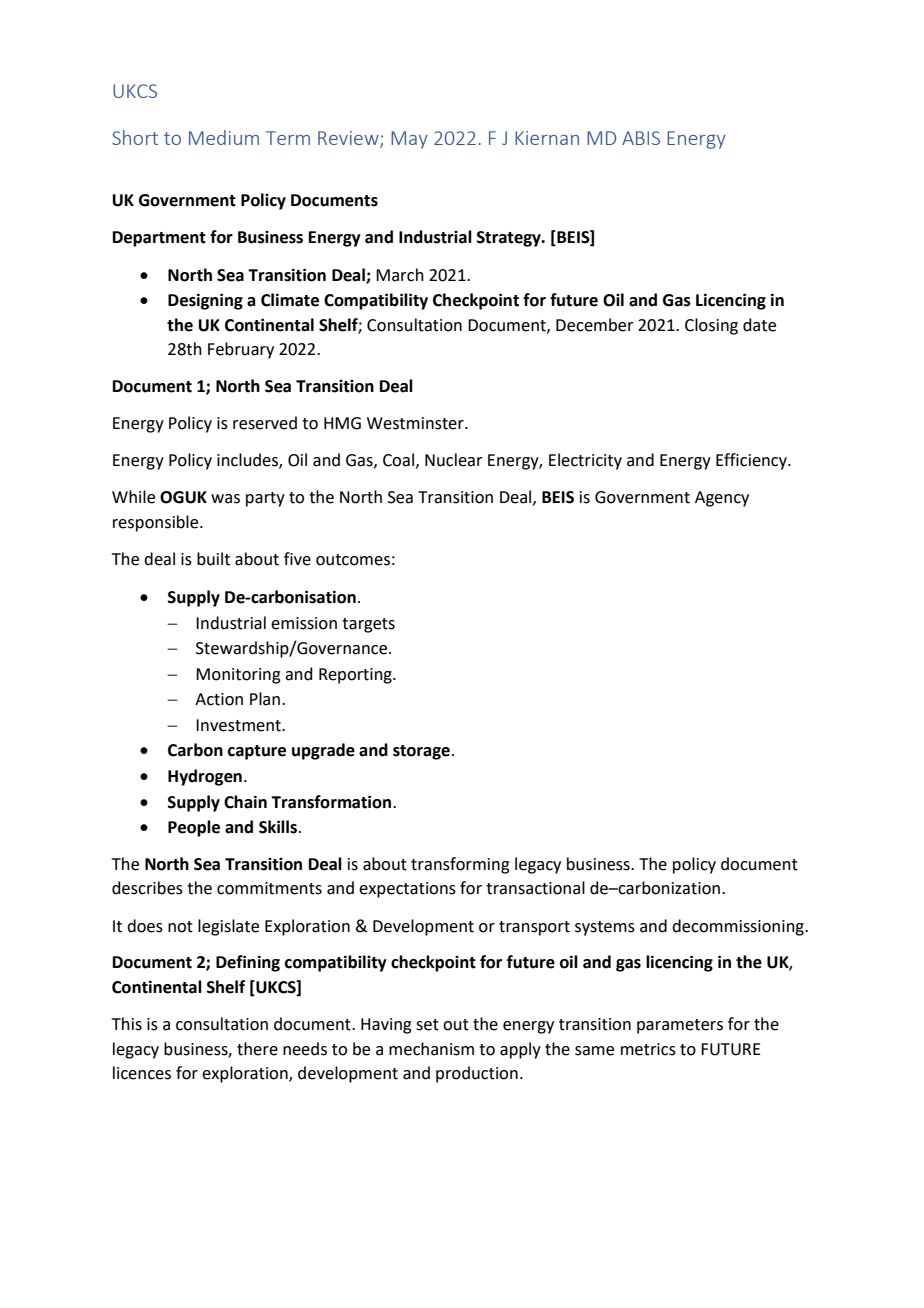  What do you see at coordinates (409, 140) in the screenshot?
I see `May` at bounding box center [409, 140].
